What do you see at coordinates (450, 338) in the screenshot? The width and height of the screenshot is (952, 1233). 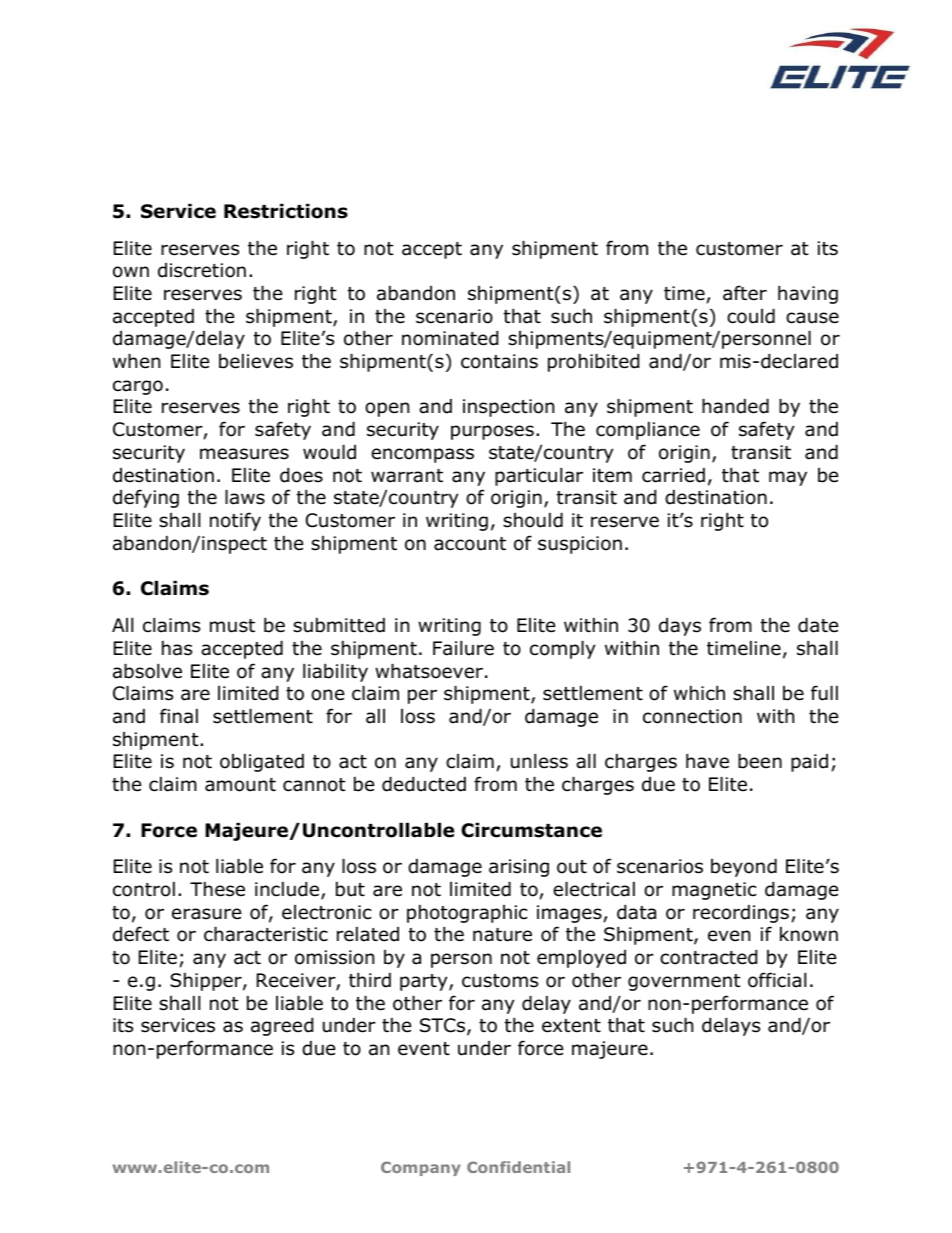 I see `nominated` at bounding box center [450, 338].
